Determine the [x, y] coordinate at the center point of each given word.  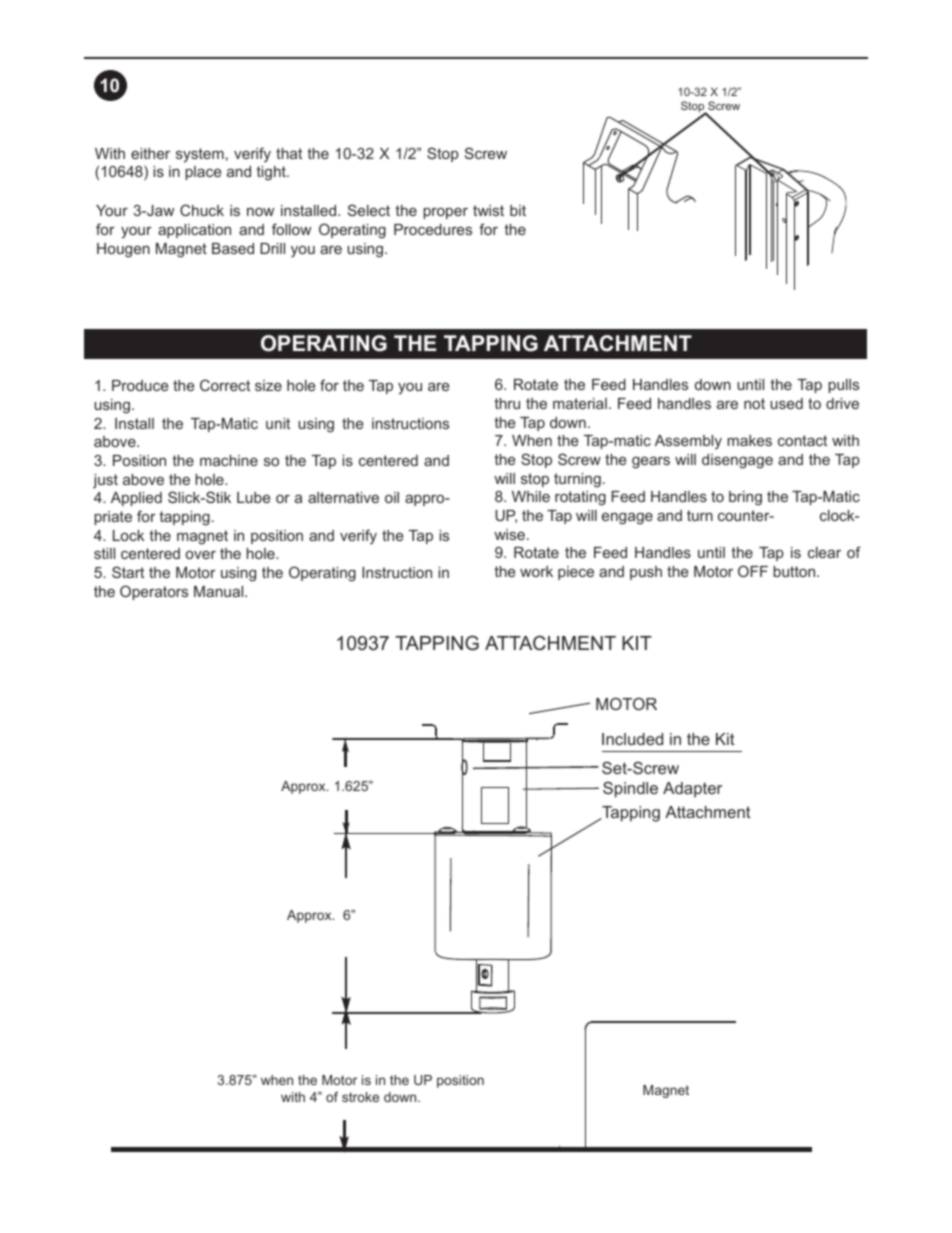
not [754, 403]
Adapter [692, 790]
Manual [220, 591]
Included [632, 739]
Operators [154, 592]
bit [518, 210]
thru [507, 403]
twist [488, 210]
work [536, 571]
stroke [360, 1097]
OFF [753, 571]
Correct [225, 385]
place [203, 173]
